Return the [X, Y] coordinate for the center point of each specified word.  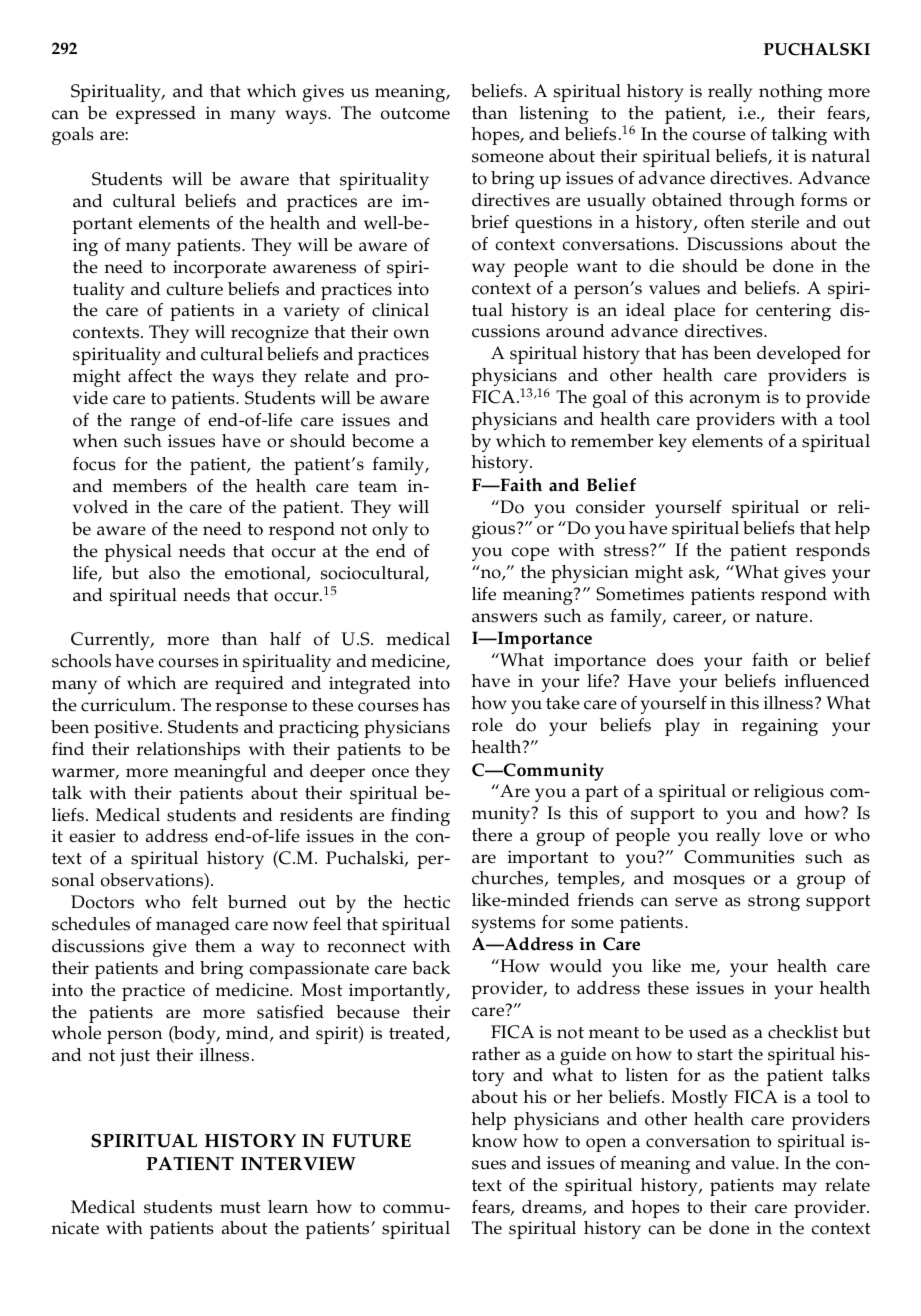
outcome [415, 114]
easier [92, 836]
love [786, 835]
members [150, 486]
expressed [156, 115]
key [673, 443]
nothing [790, 93]
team [377, 487]
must [240, 1208]
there [492, 835]
